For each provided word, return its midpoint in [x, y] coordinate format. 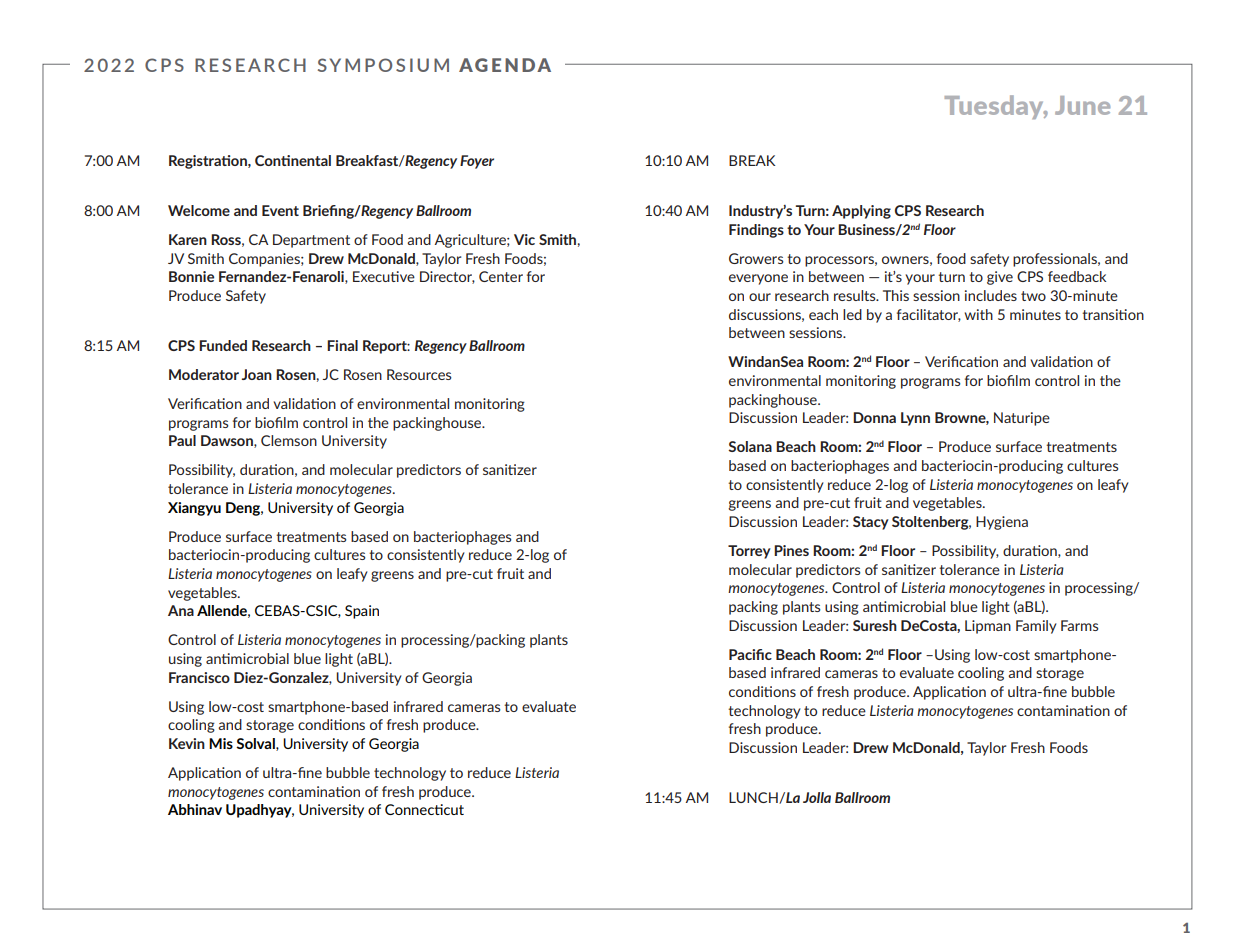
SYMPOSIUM [383, 65]
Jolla [817, 797]
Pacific [750, 654]
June [1082, 105]
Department [311, 241]
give [1000, 278]
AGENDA [505, 65]
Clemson [289, 440]
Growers [756, 258]
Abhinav [195, 809]
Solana [750, 446]
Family [1036, 627]
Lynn [915, 419]
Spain [362, 612]
